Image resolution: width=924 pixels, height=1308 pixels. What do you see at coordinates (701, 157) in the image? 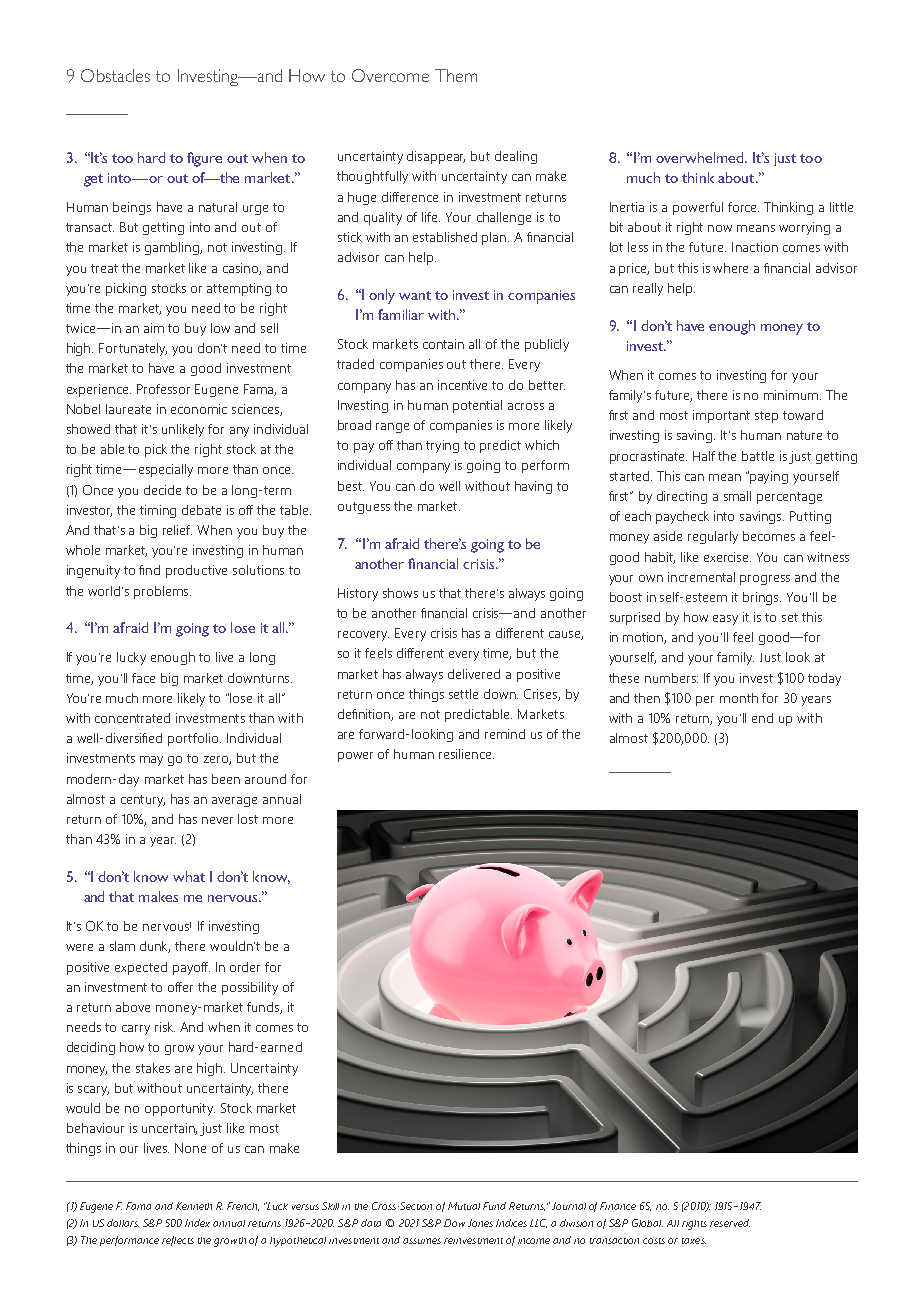
I see `overwhelmed` at bounding box center [701, 157].
